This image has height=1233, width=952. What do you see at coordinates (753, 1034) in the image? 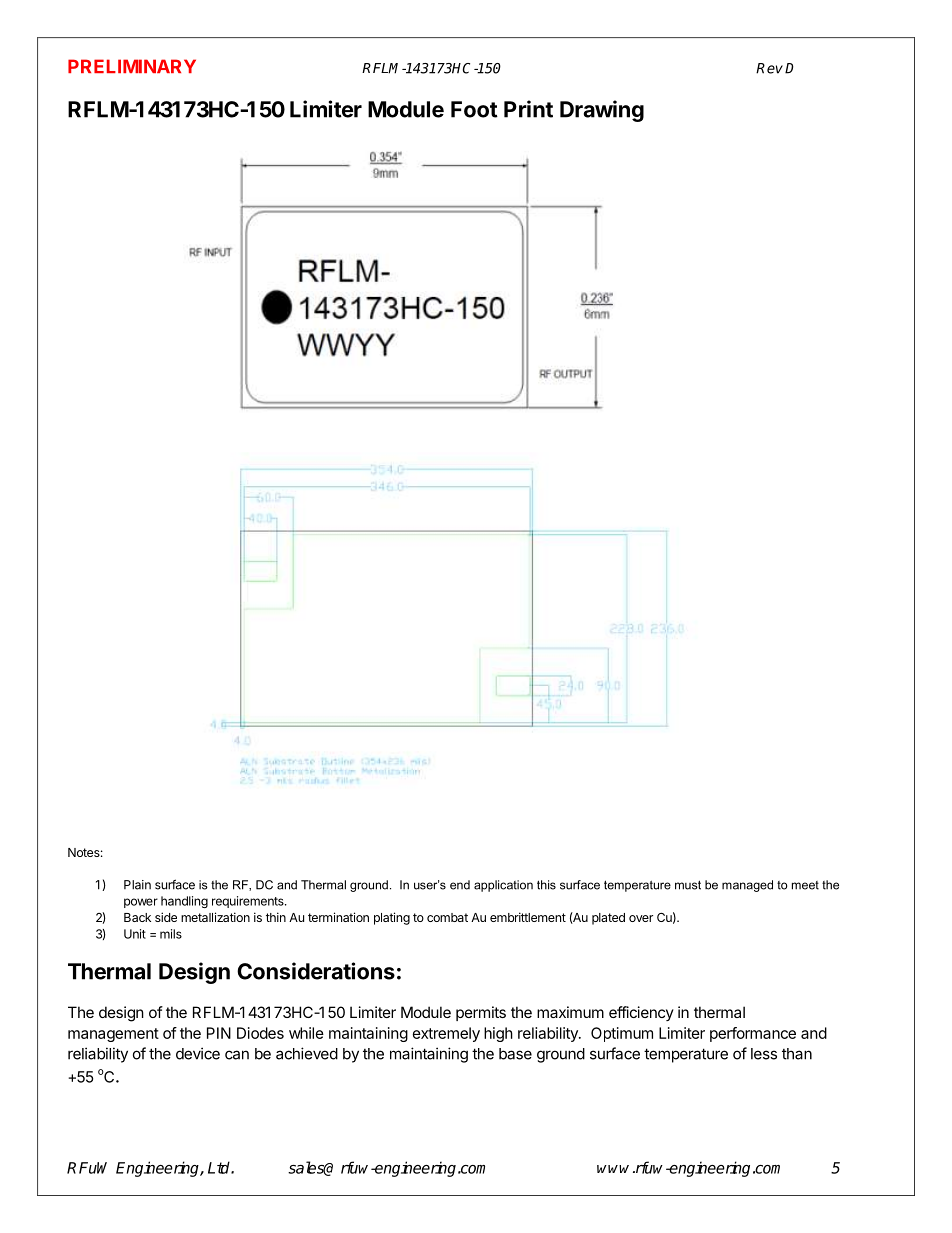
I see `performance` at bounding box center [753, 1034].
